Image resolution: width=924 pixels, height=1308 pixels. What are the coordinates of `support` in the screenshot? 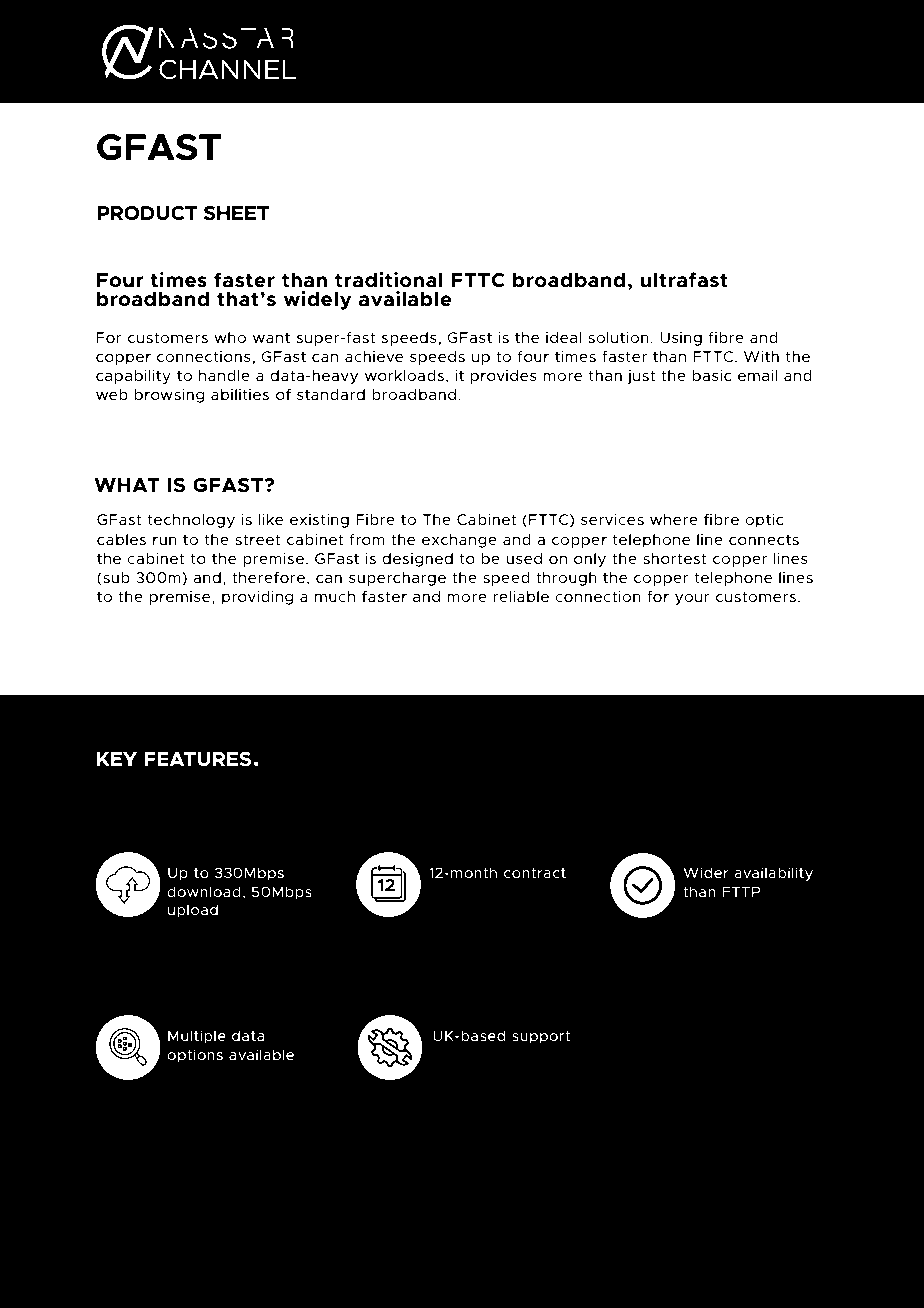 It's located at (541, 1037).
